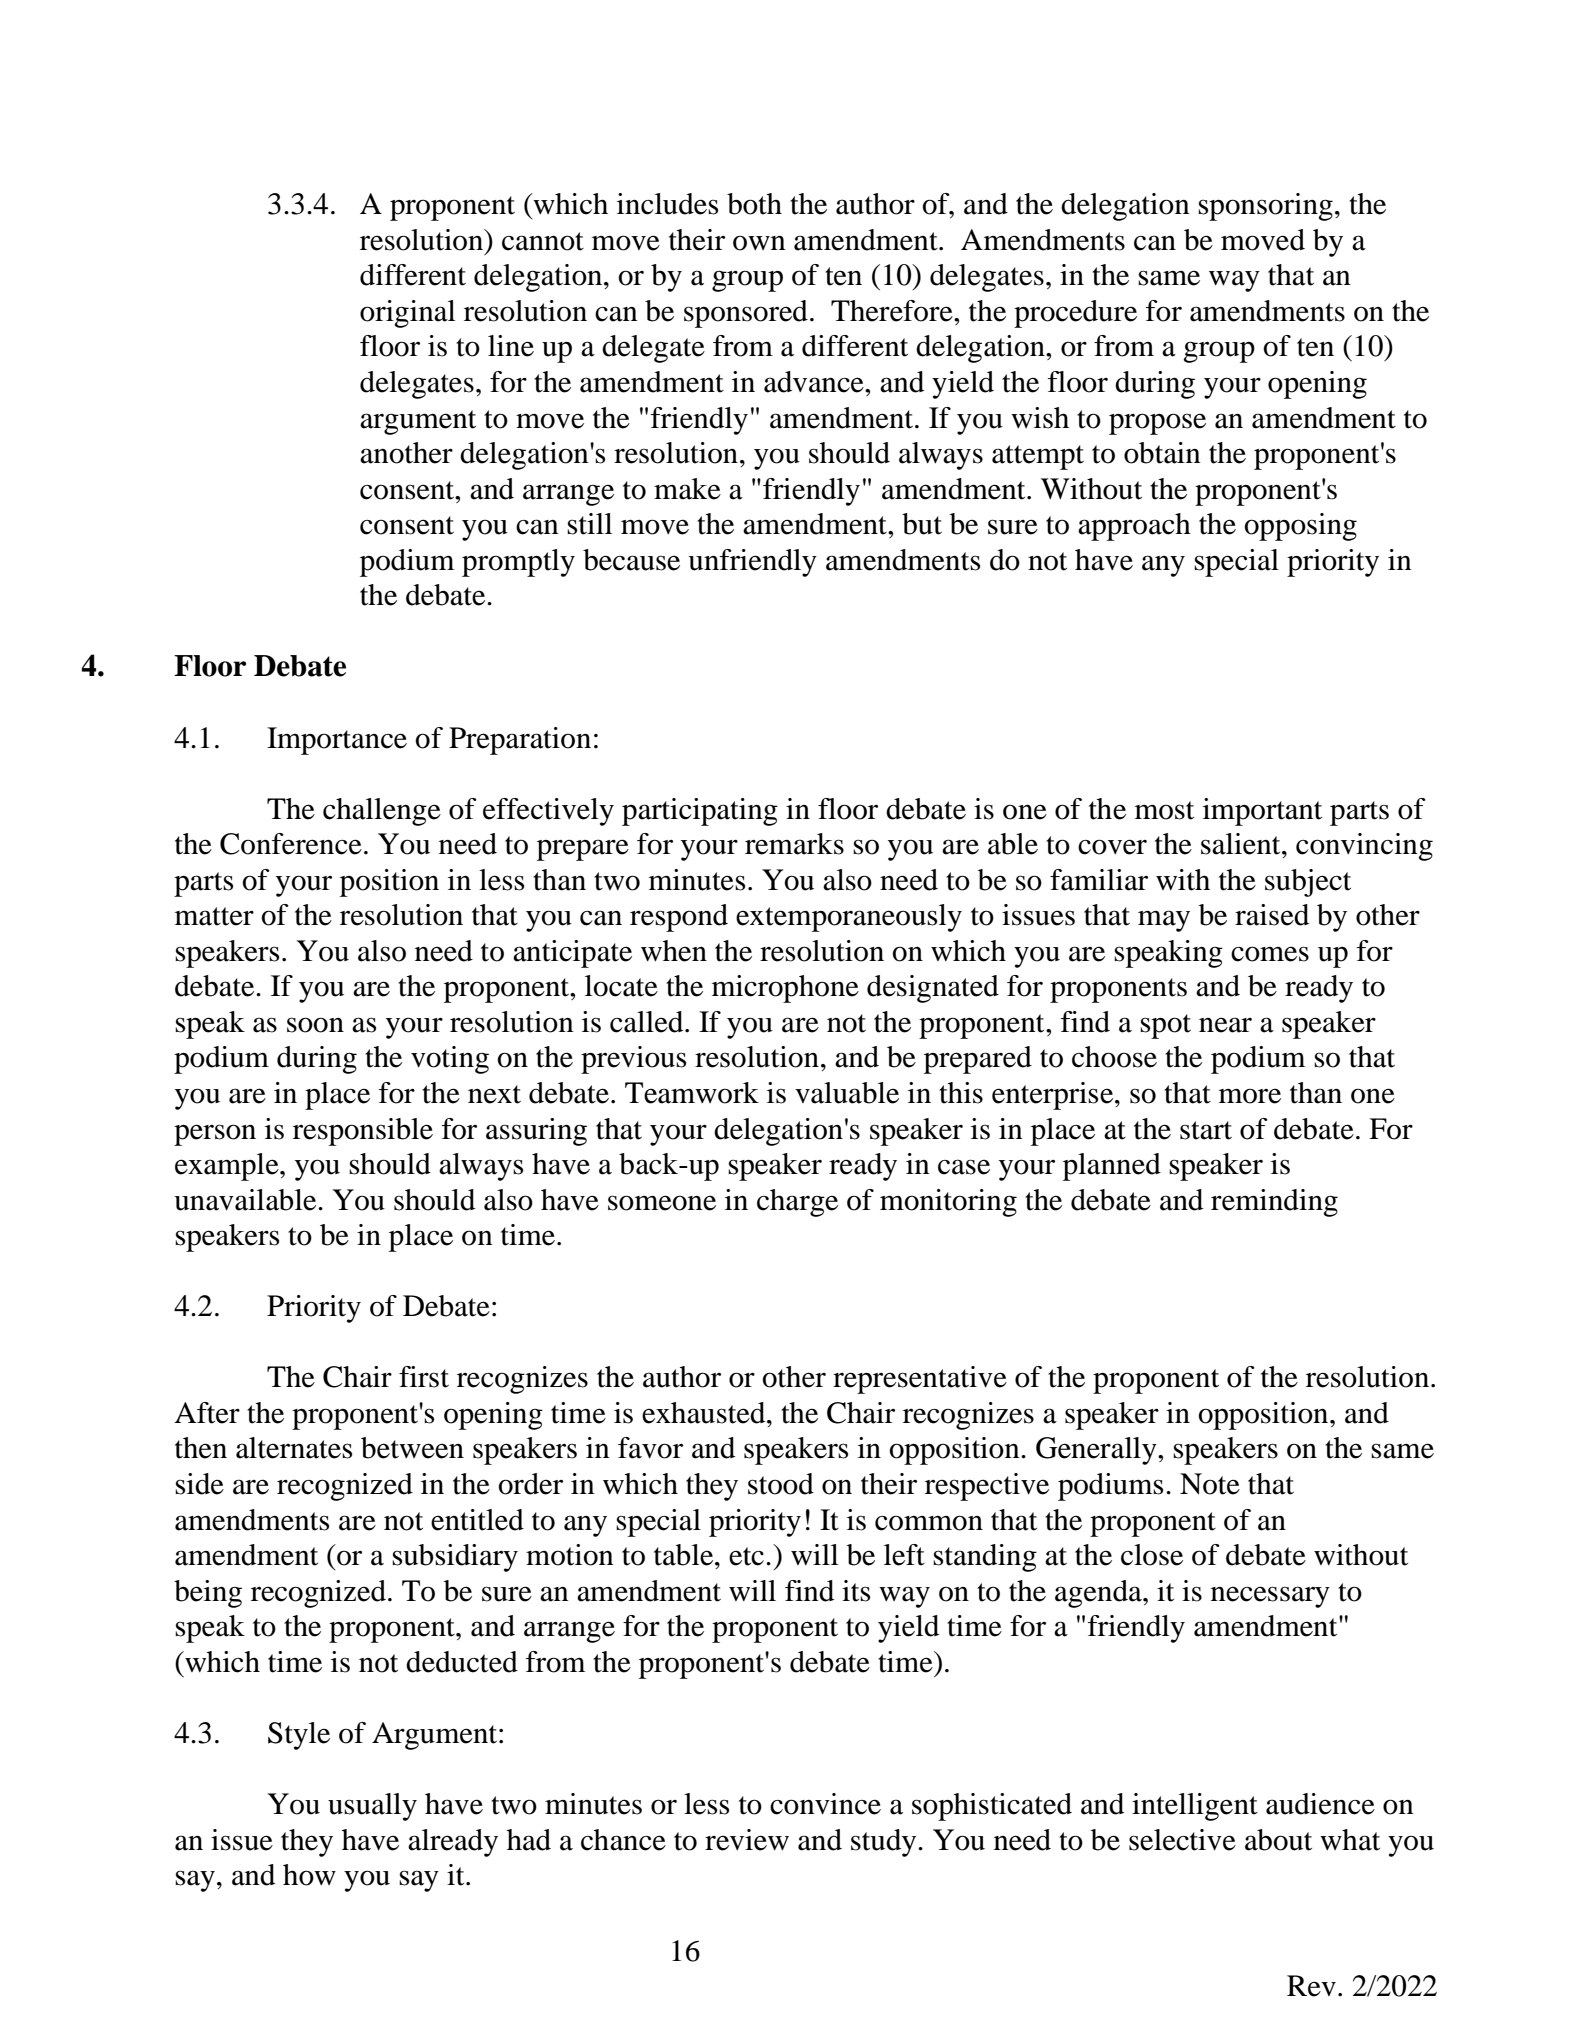 The width and height of the document is (1577, 2040). I want to click on Importance, so click(337, 741).
